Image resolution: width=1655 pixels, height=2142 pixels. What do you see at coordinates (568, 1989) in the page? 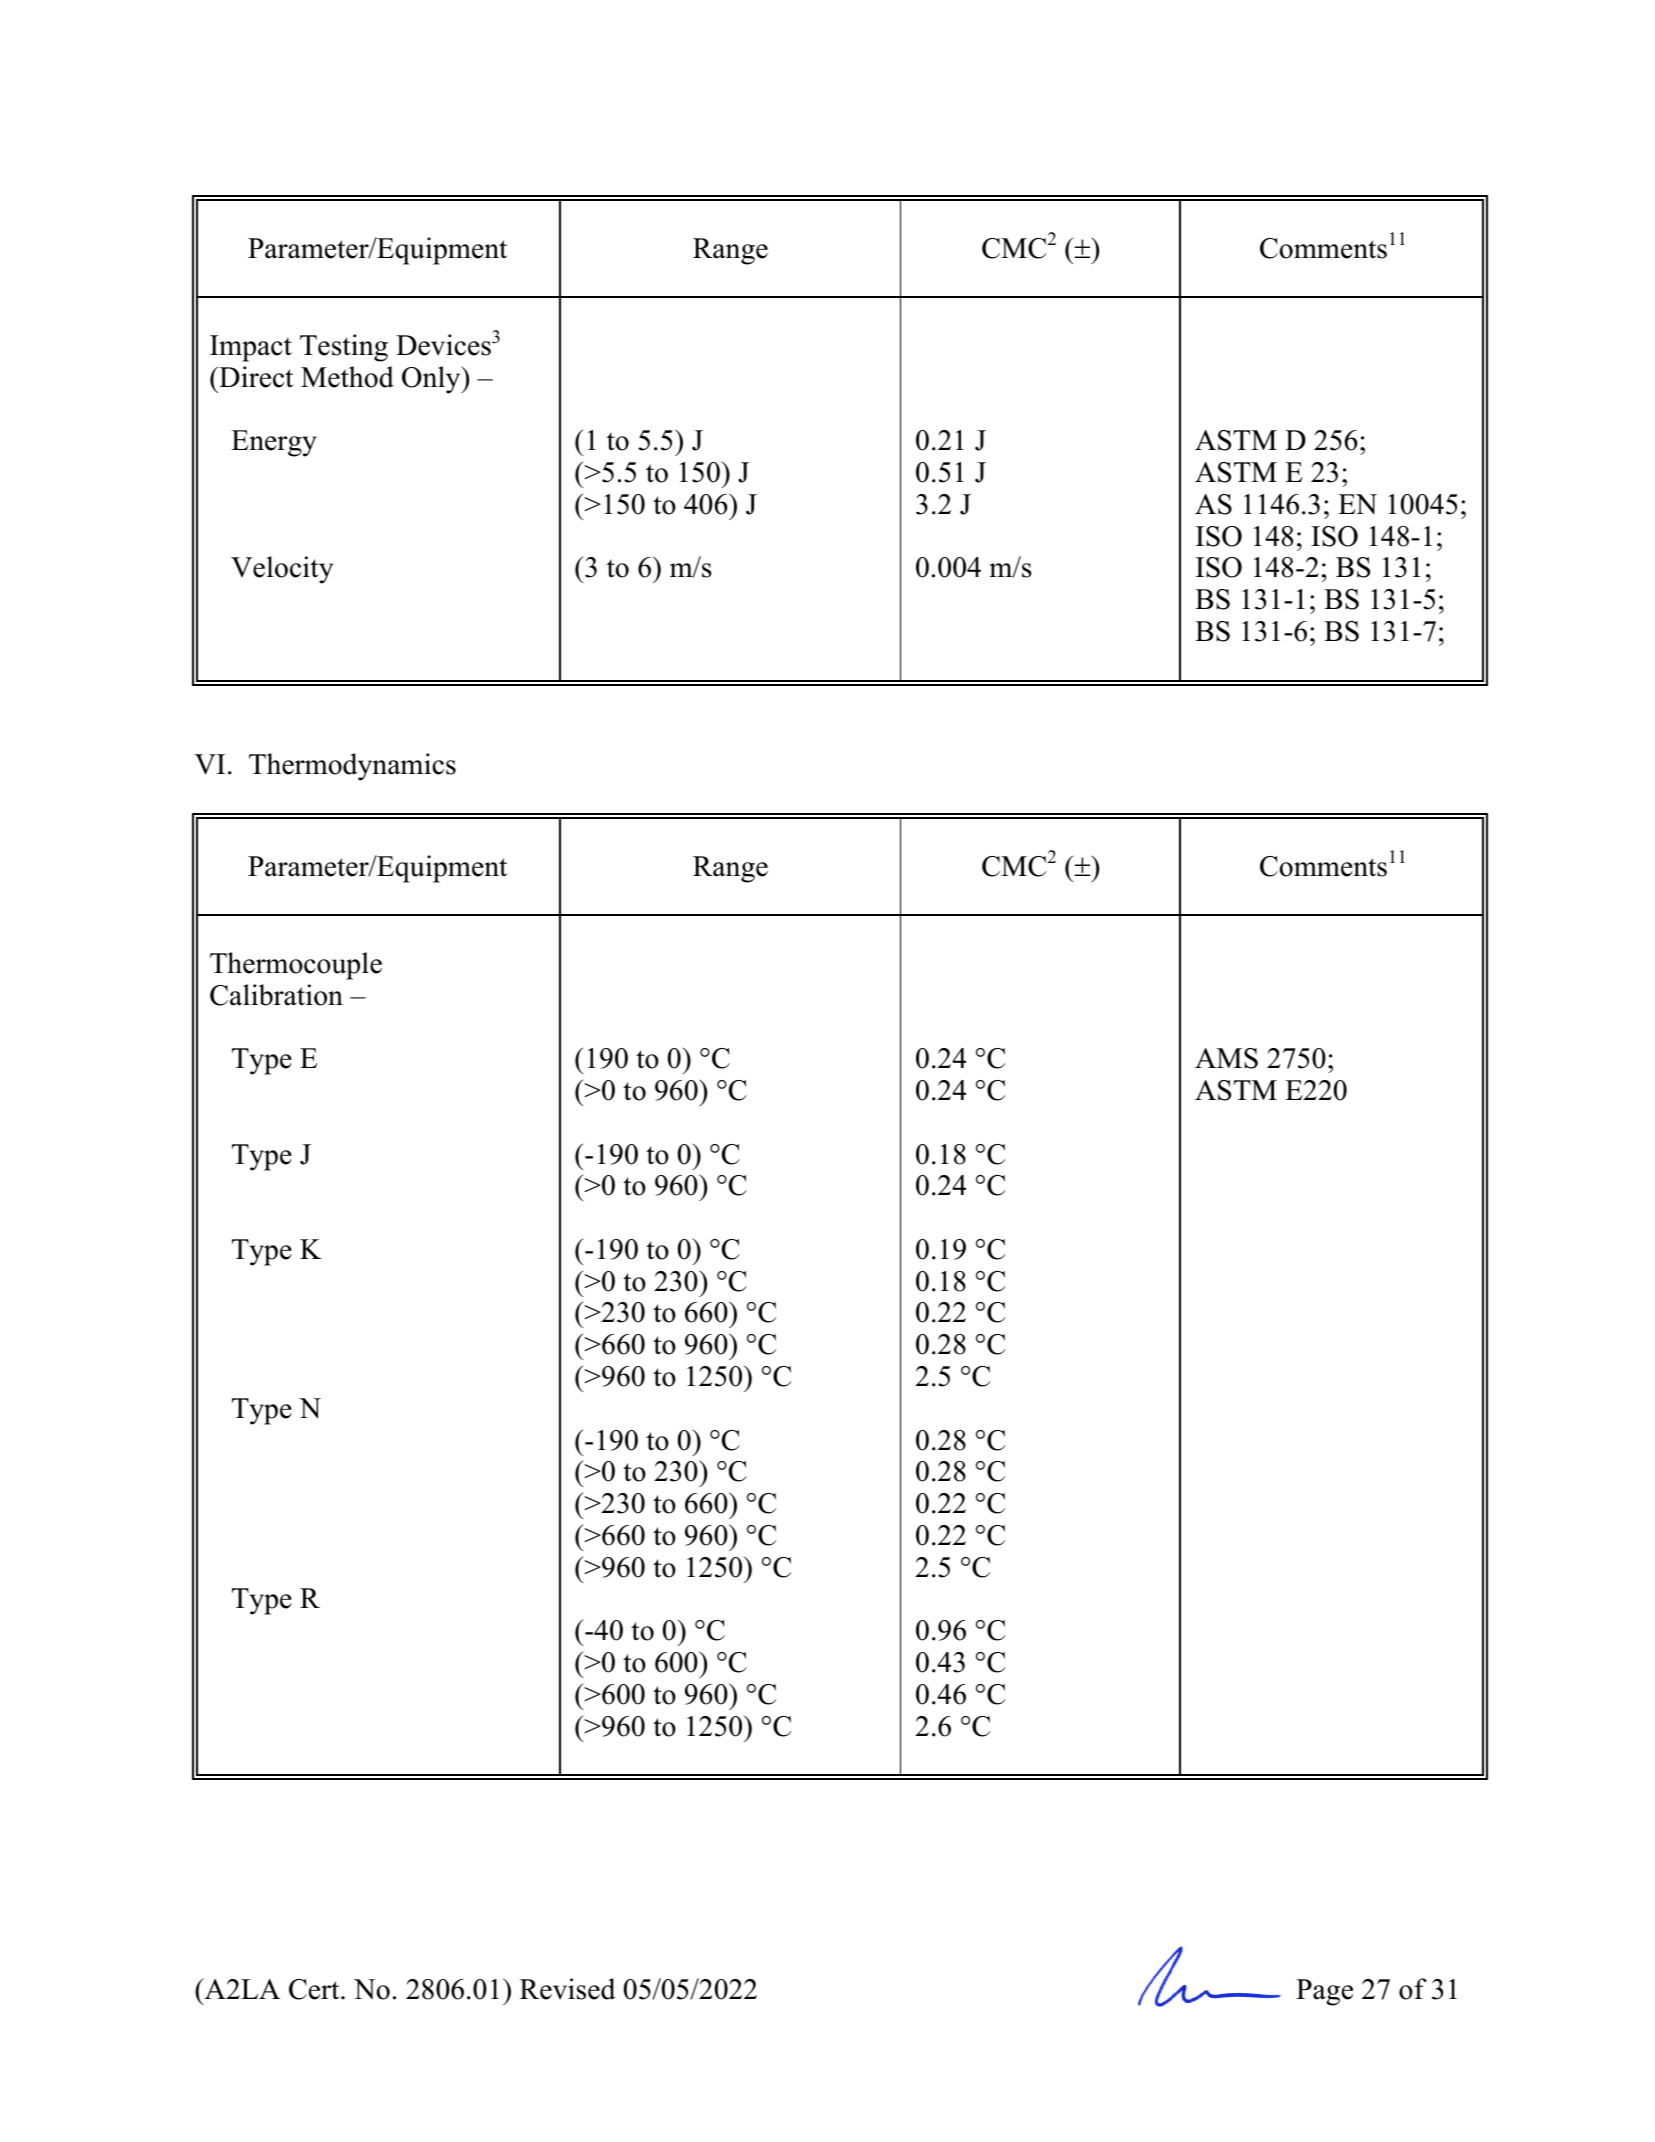
I see `Revised` at bounding box center [568, 1989].
